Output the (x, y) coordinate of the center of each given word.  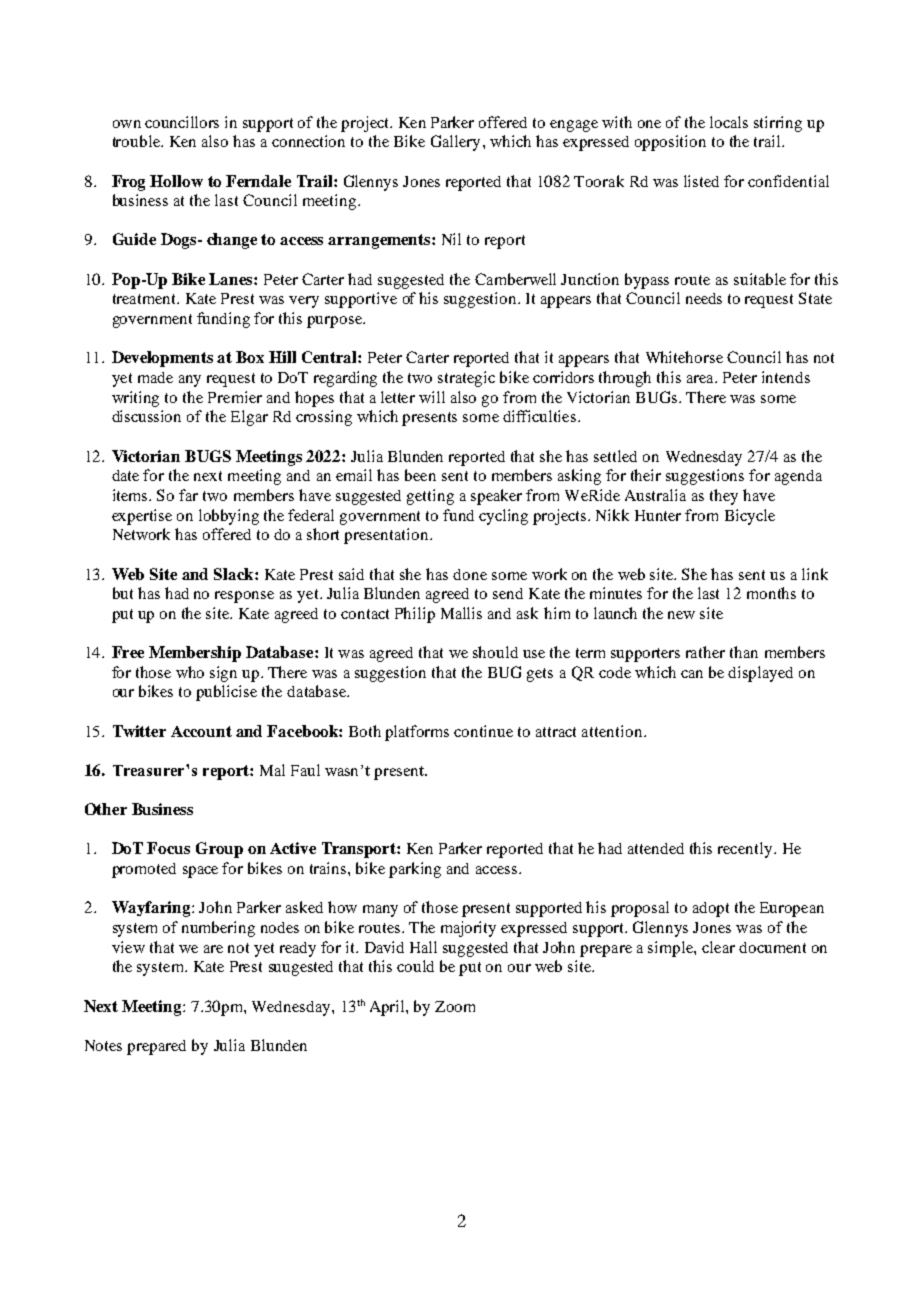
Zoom (455, 1006)
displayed (760, 674)
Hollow (176, 181)
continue (483, 731)
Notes (103, 1045)
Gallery (455, 143)
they (724, 497)
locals (729, 122)
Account (201, 731)
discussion (146, 416)
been (420, 475)
